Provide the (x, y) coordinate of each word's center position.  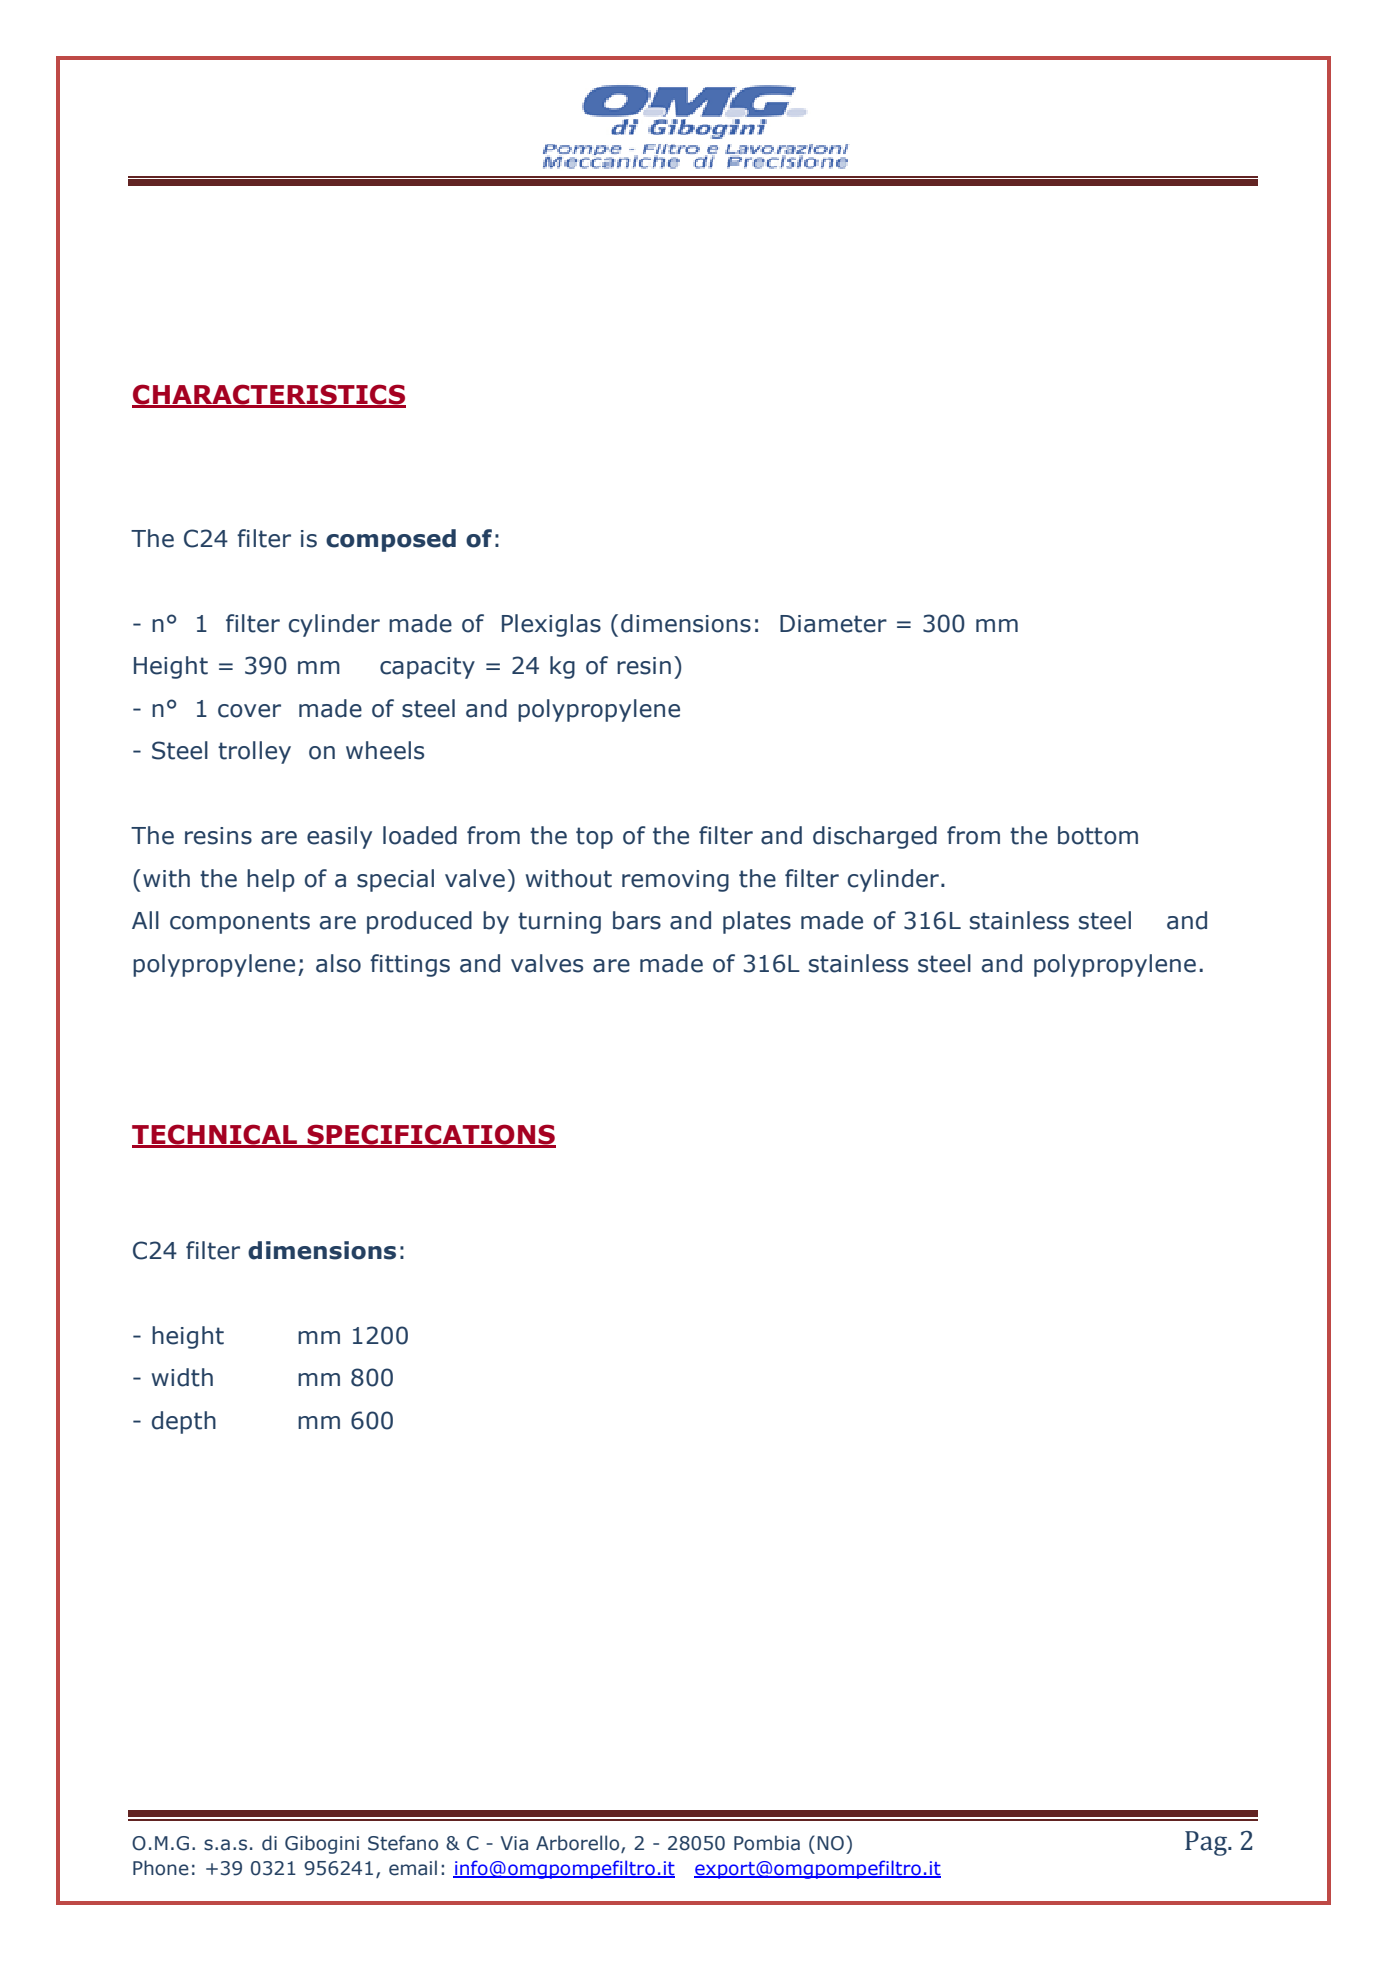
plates (757, 922)
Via (514, 1843)
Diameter (833, 624)
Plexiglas (551, 625)
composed (391, 540)
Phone (161, 1868)
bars (637, 920)
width (182, 1377)
